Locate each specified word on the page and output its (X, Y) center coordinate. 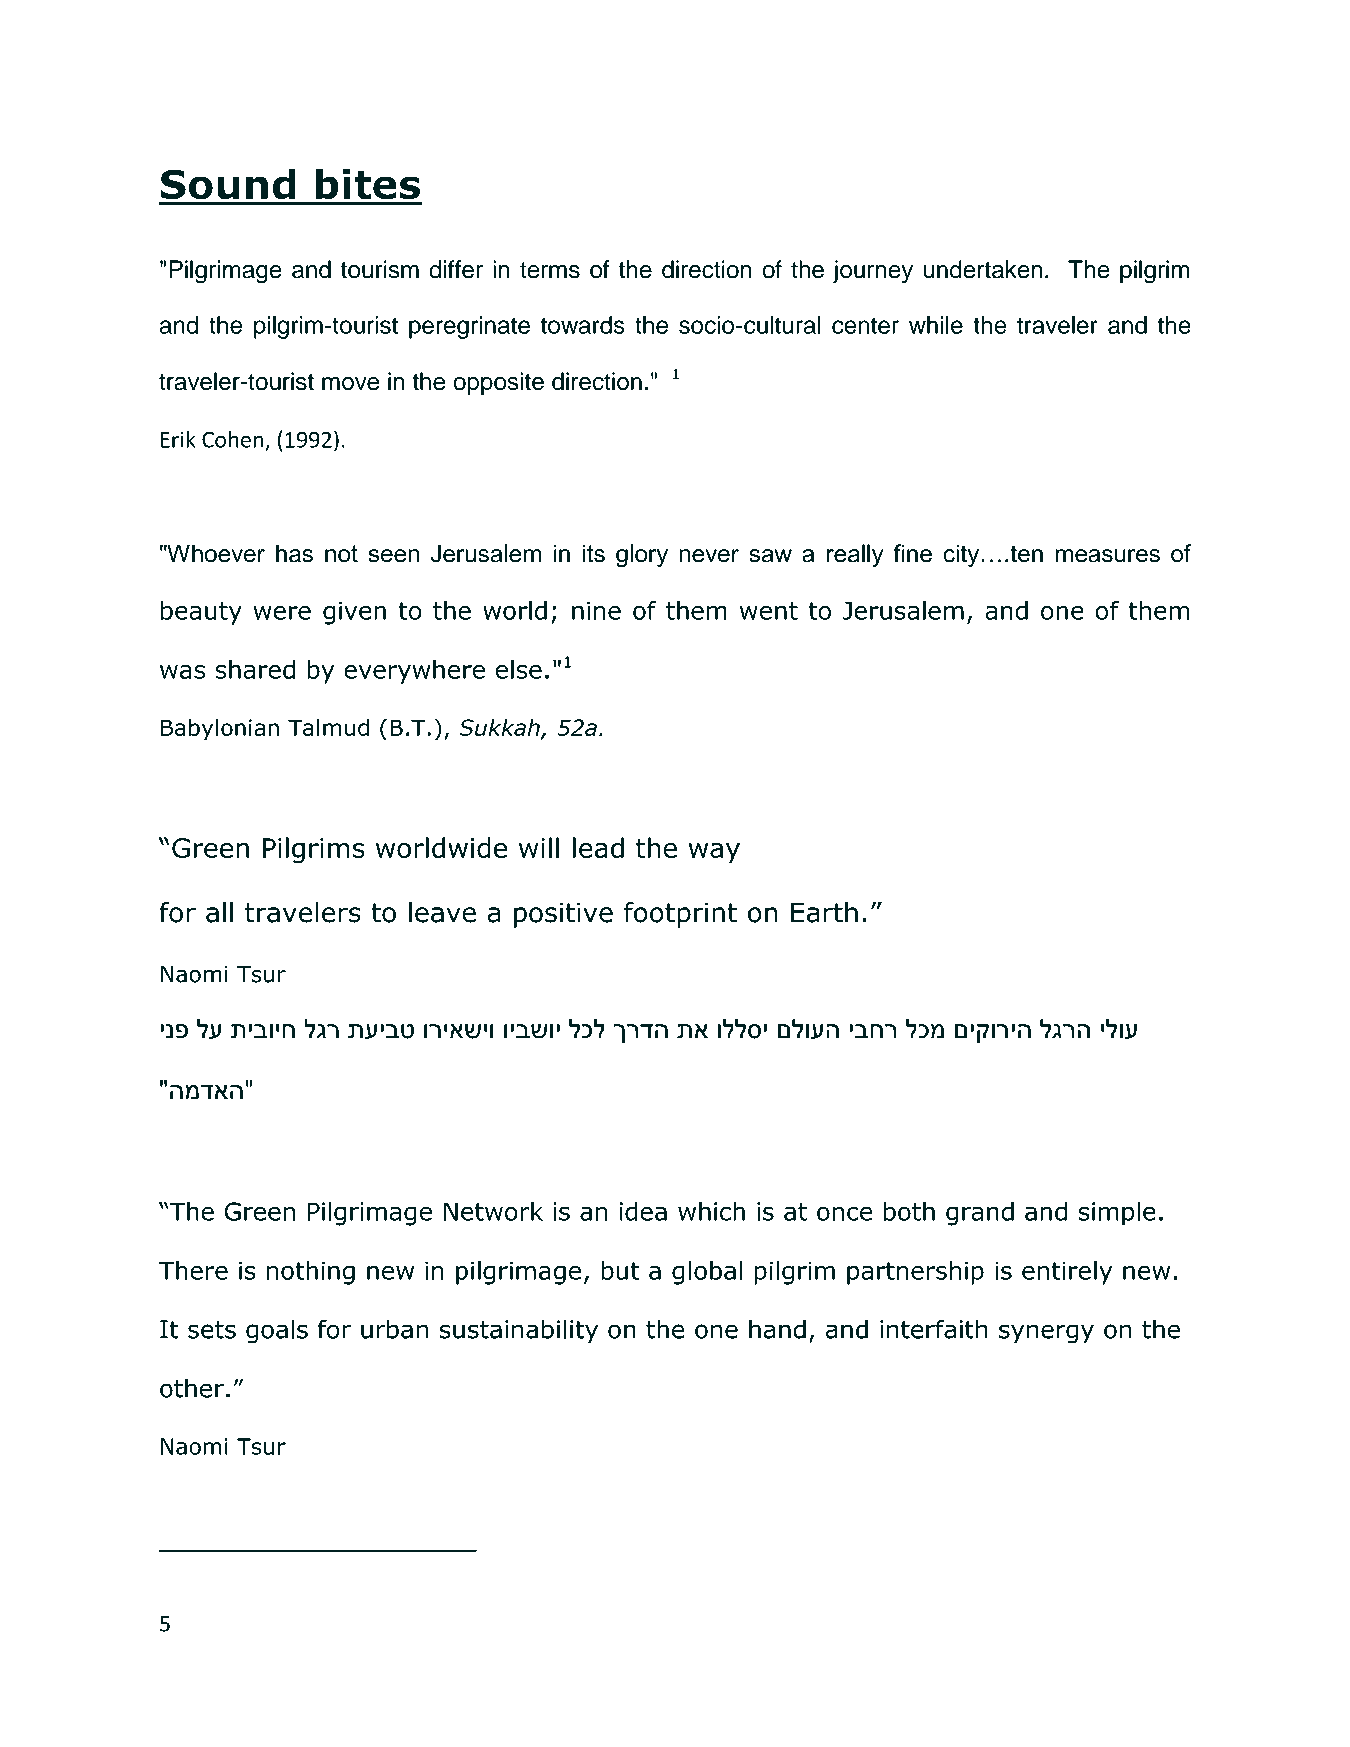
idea (643, 1211)
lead (598, 847)
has (294, 553)
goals (277, 1331)
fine (912, 553)
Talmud (328, 727)
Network (493, 1211)
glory (642, 556)
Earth (824, 912)
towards (583, 325)
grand (980, 1214)
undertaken (983, 269)
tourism (379, 269)
